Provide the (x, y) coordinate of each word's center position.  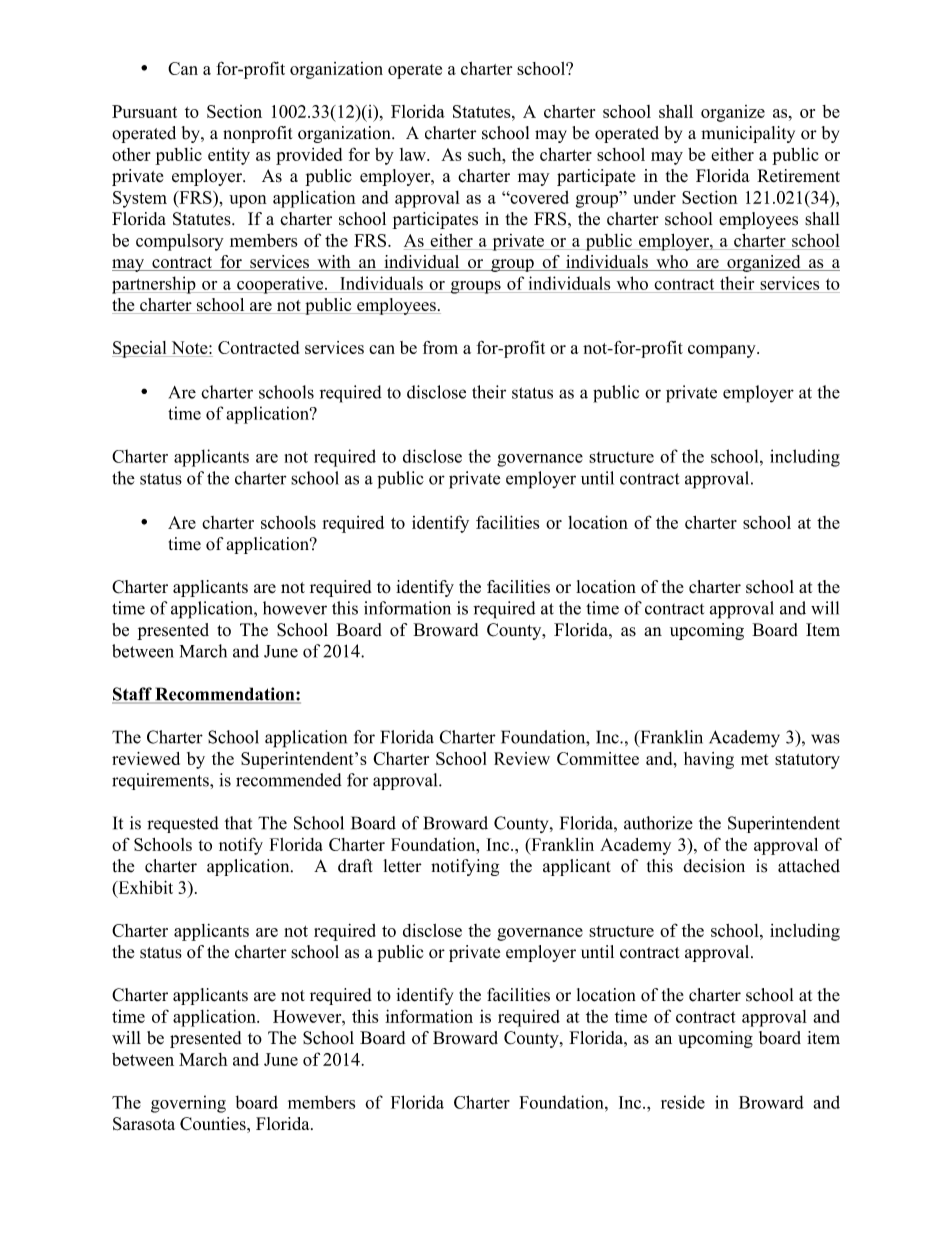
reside (683, 1102)
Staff (133, 695)
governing (188, 1104)
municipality (748, 134)
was (825, 739)
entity (229, 156)
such (486, 154)
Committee (598, 758)
